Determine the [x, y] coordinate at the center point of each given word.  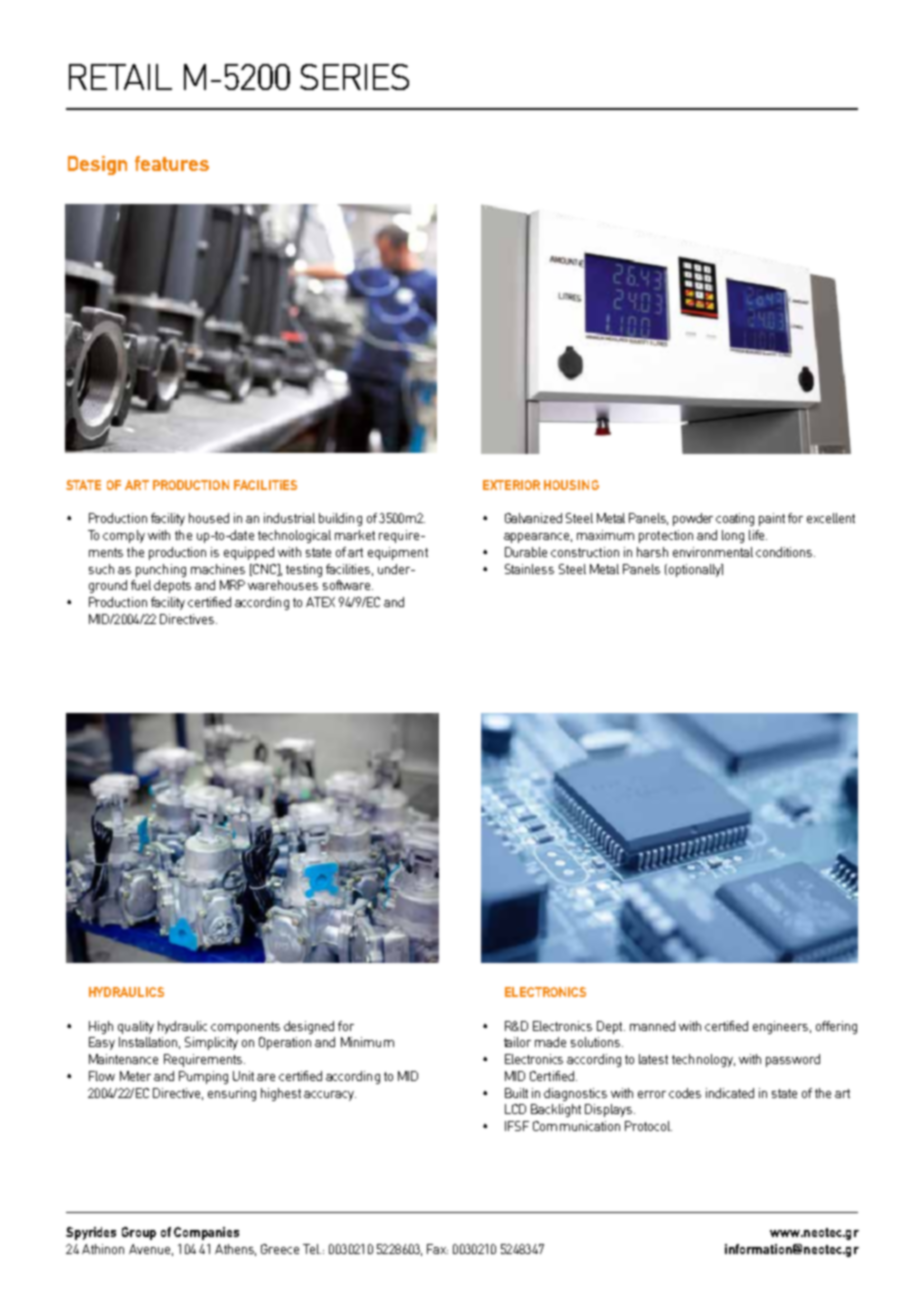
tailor [517, 1042]
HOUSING [571, 485]
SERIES [354, 77]
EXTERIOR [511, 485]
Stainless [529, 569]
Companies [206, 1233]
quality [136, 1027]
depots [172, 586]
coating [735, 519]
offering [836, 1027]
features [172, 163]
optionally [694, 570]
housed [209, 518]
